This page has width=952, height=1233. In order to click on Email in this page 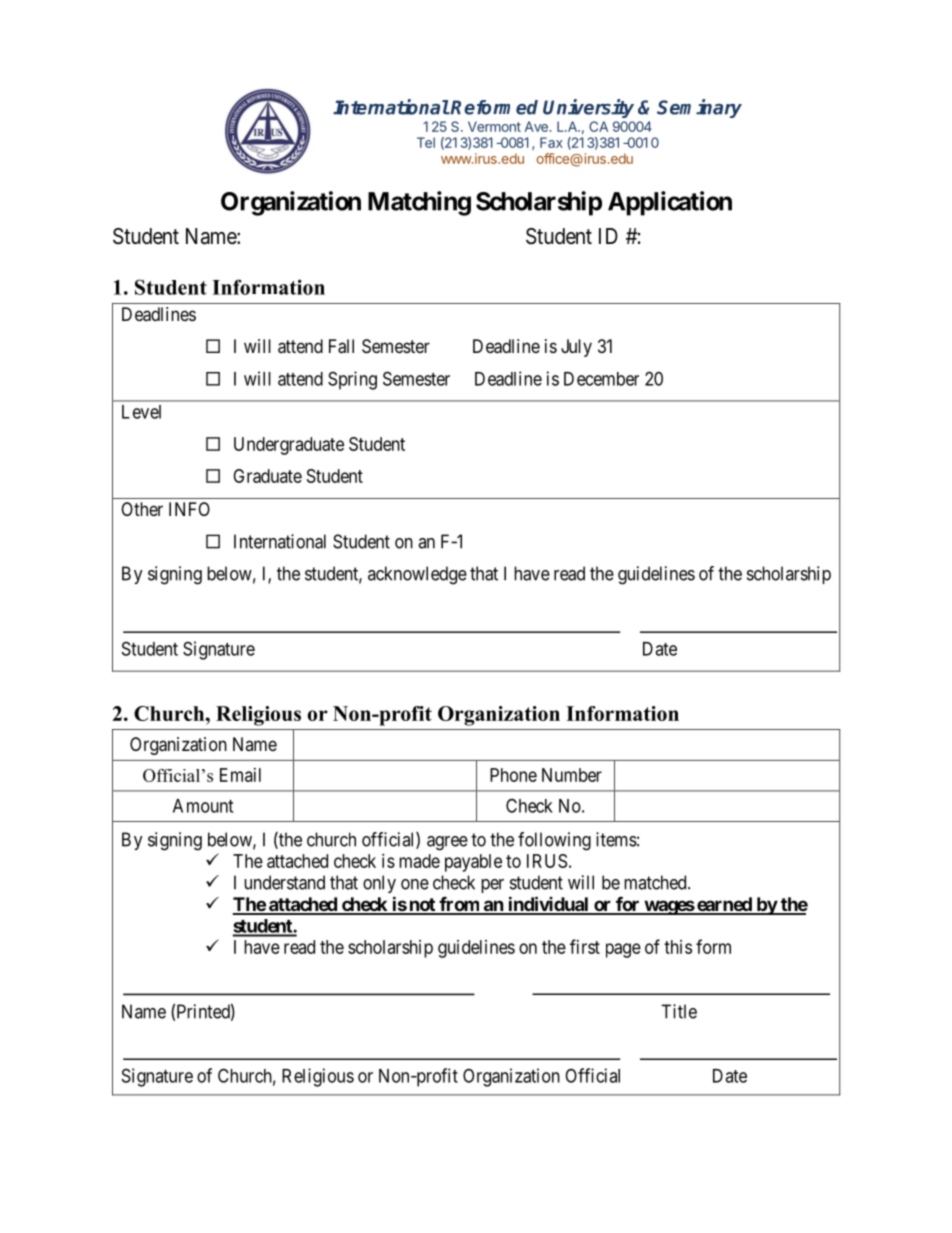, I will do `click(240, 775)`.
